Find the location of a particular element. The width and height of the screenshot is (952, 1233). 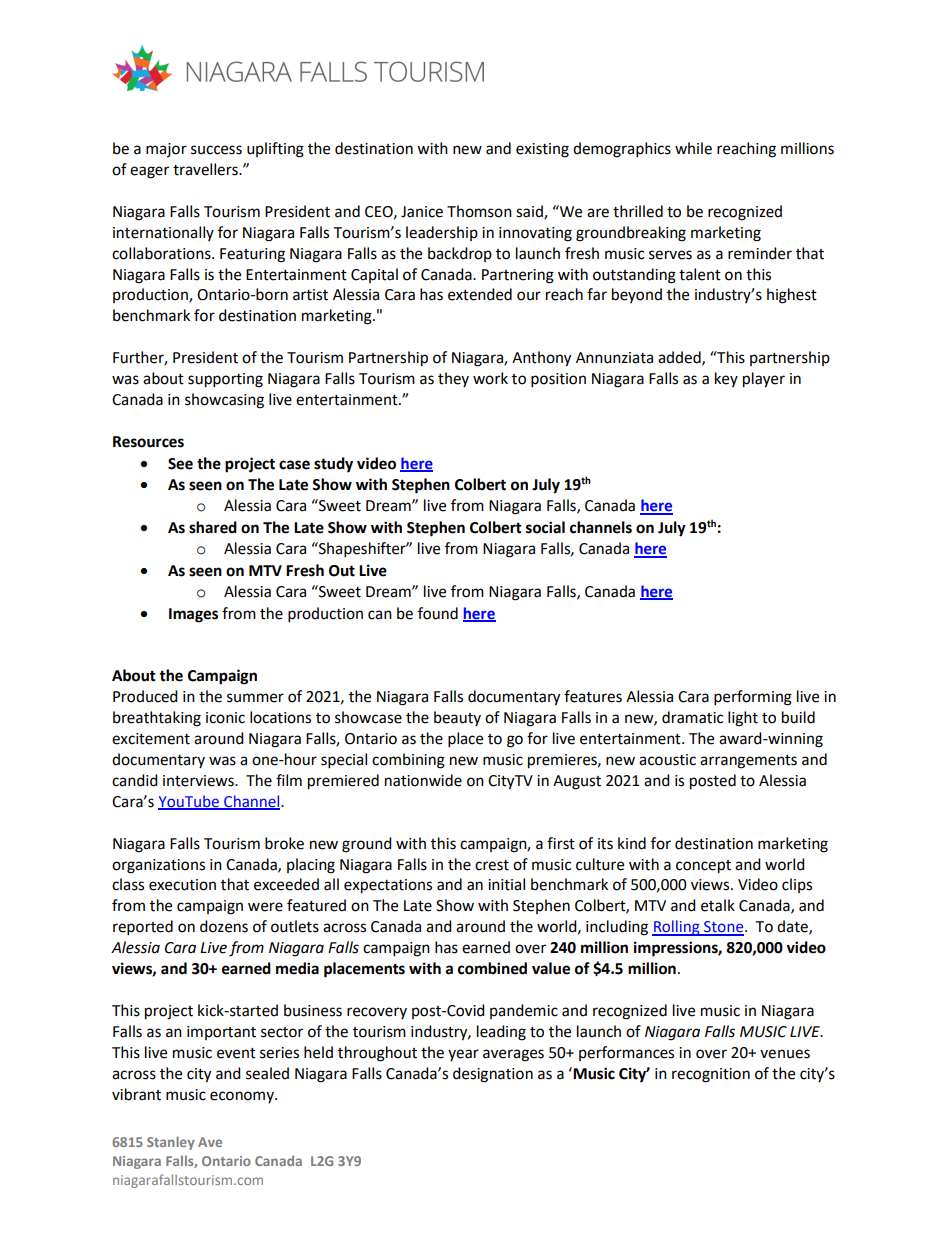

key is located at coordinates (726, 379).
